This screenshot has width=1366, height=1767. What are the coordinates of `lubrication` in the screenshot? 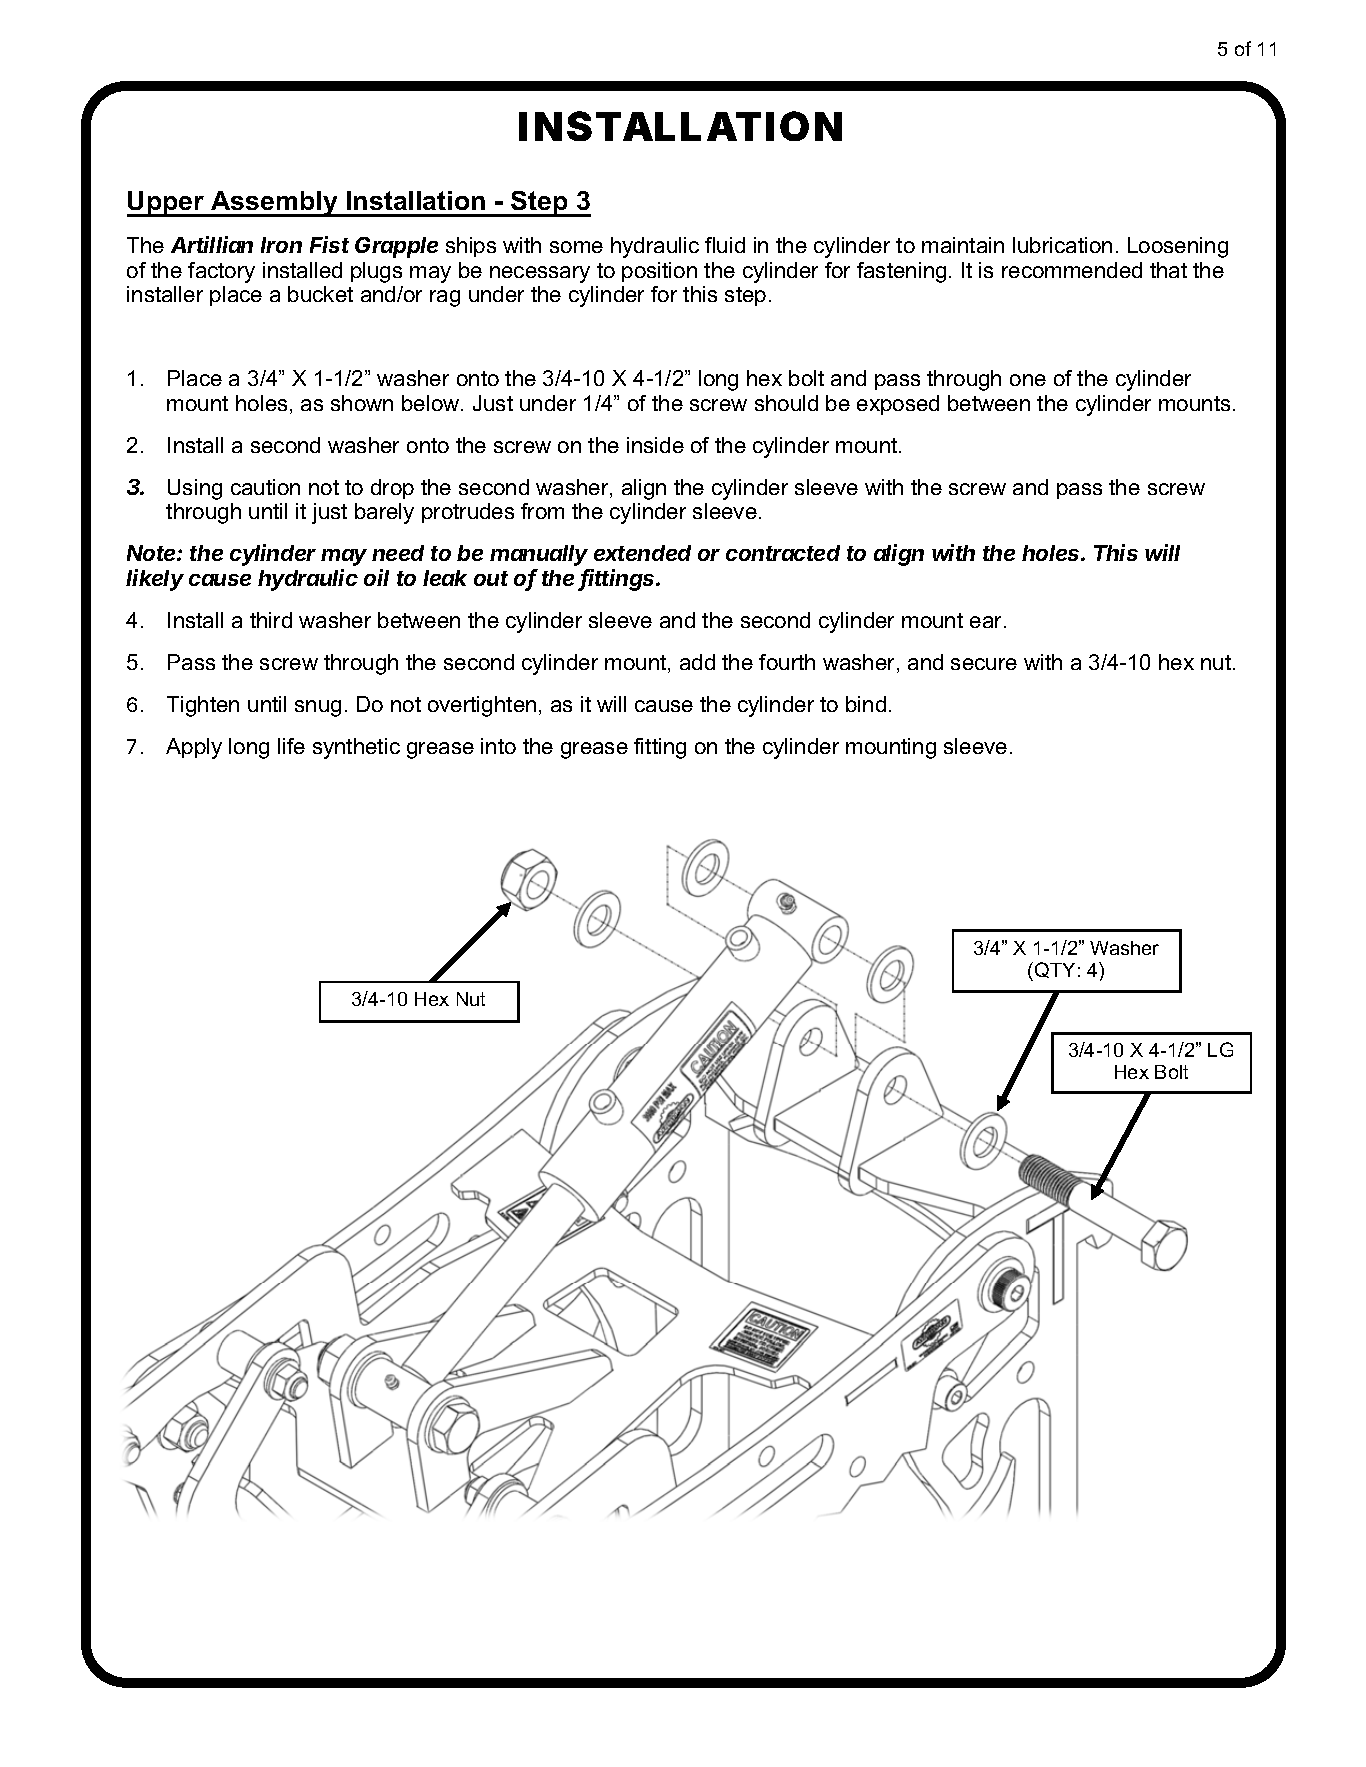 It's located at (1062, 245).
